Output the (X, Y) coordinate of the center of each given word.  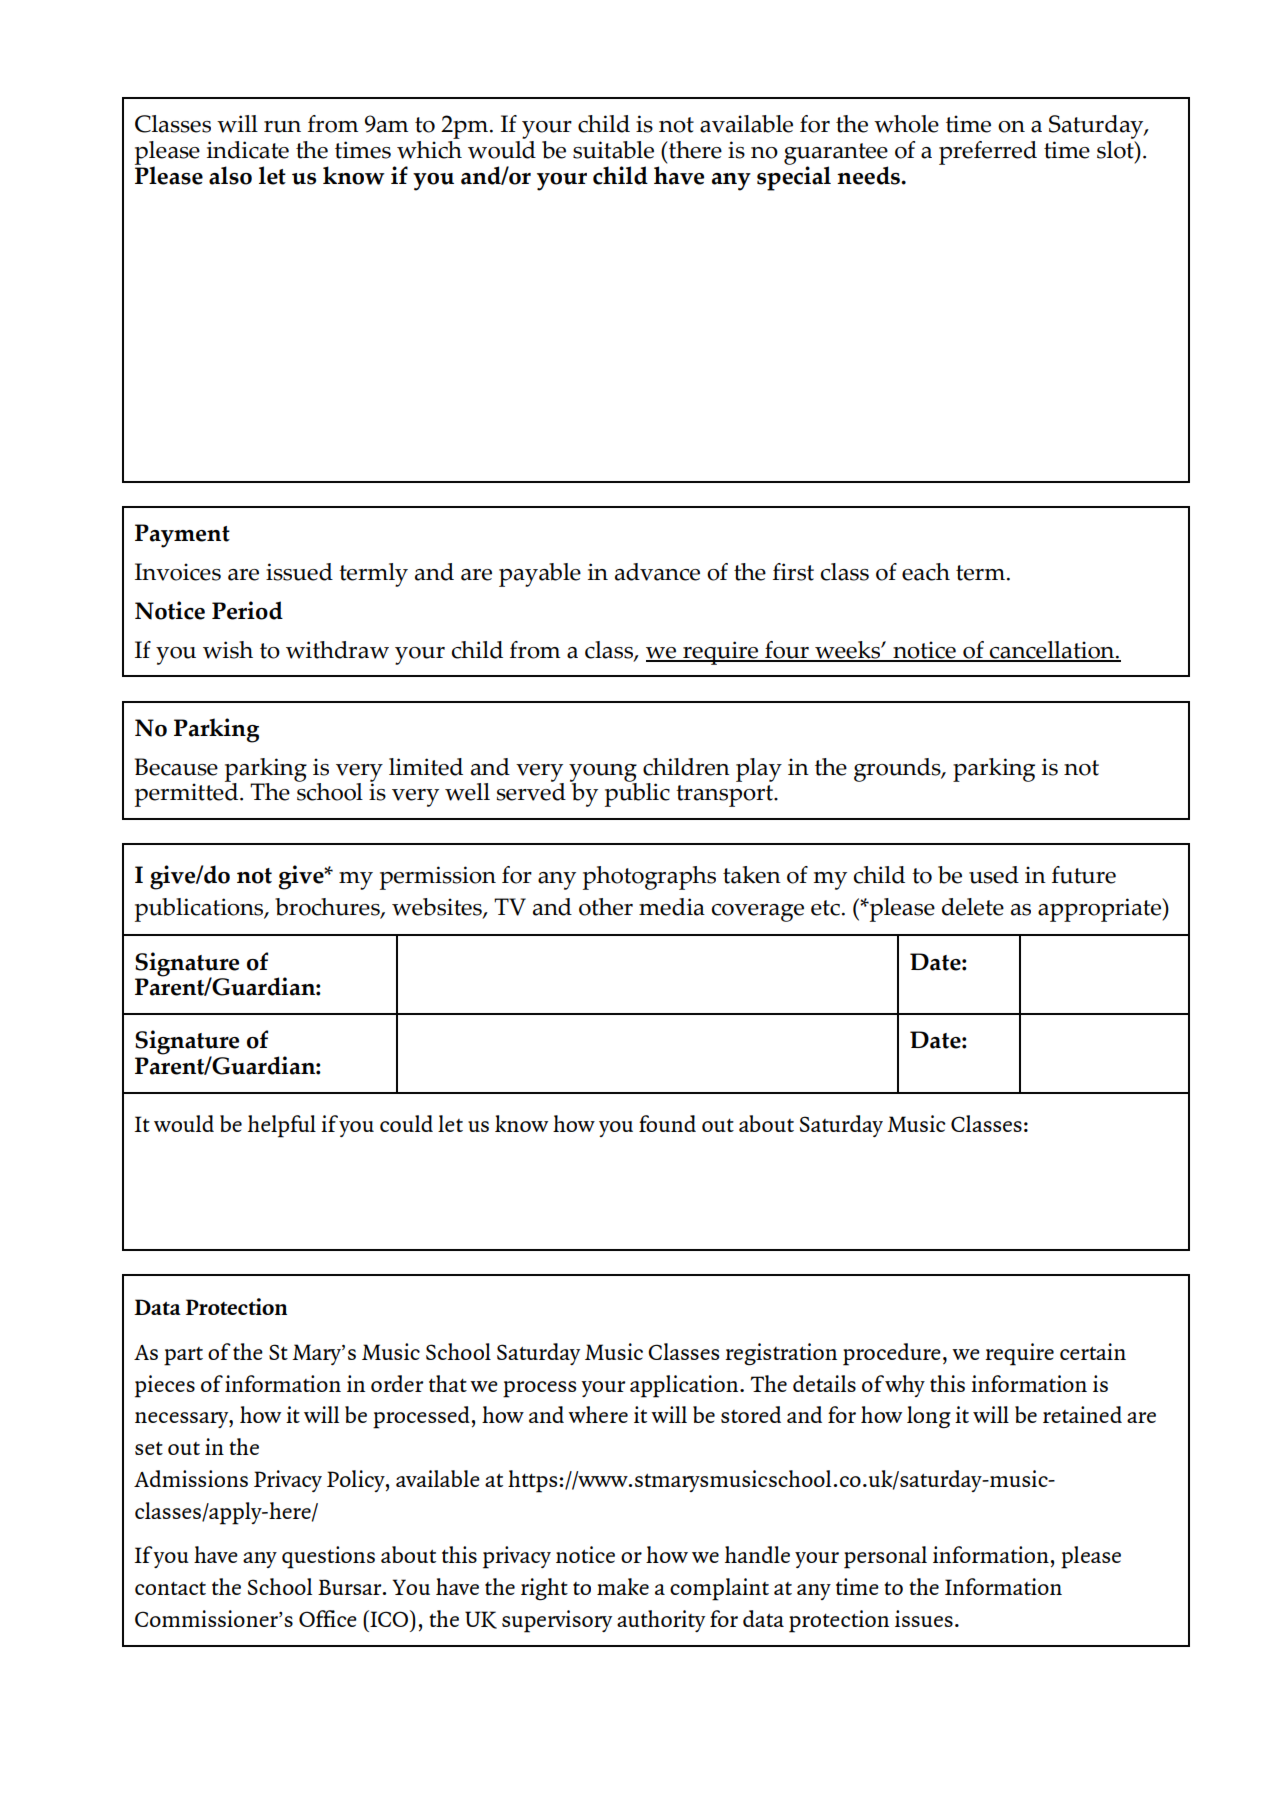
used (994, 875)
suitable (613, 150)
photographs (649, 878)
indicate (248, 150)
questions (328, 1557)
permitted (188, 794)
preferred (988, 153)
